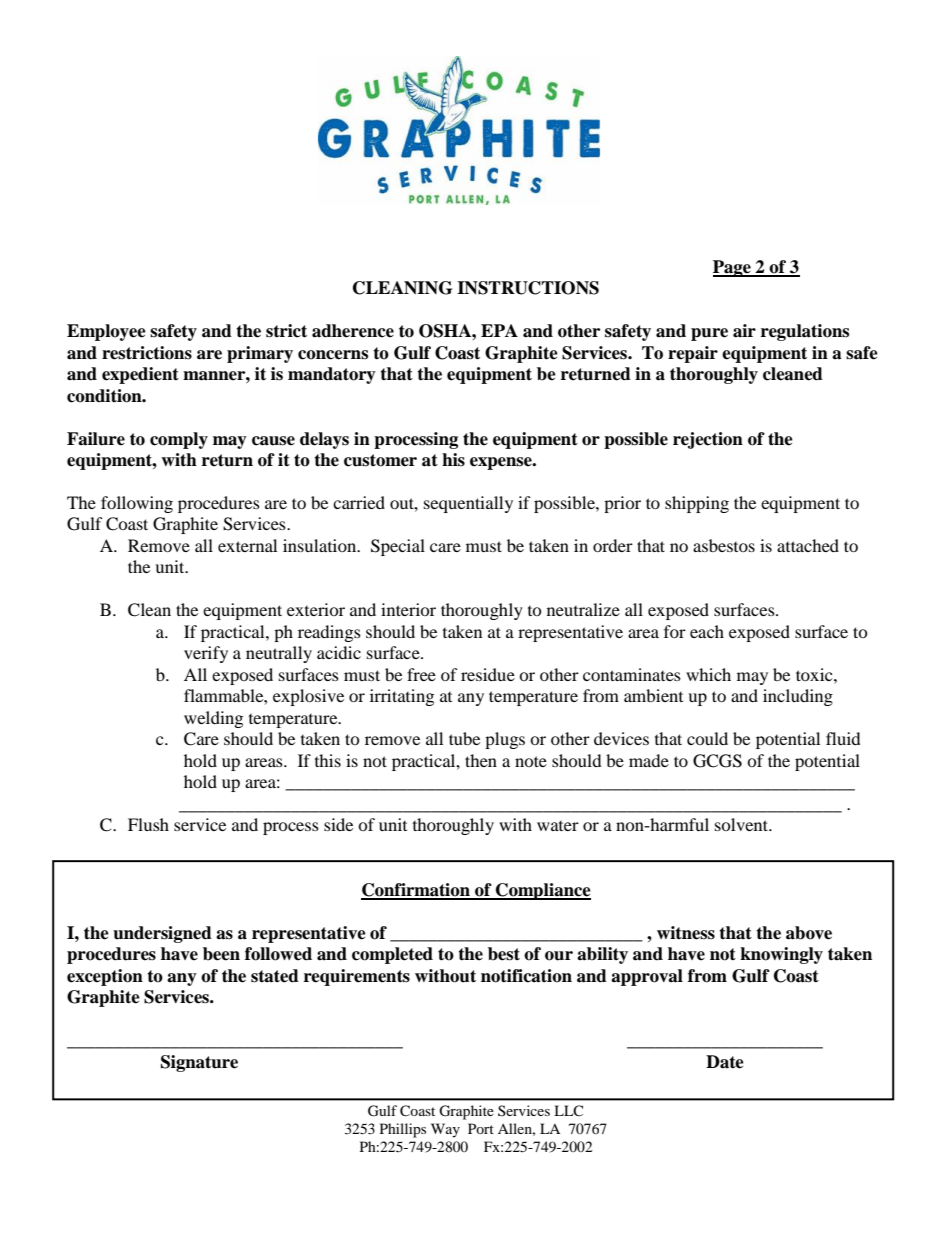 Image resolution: width=952 pixels, height=1233 pixels. I want to click on Confirmation, so click(416, 891).
